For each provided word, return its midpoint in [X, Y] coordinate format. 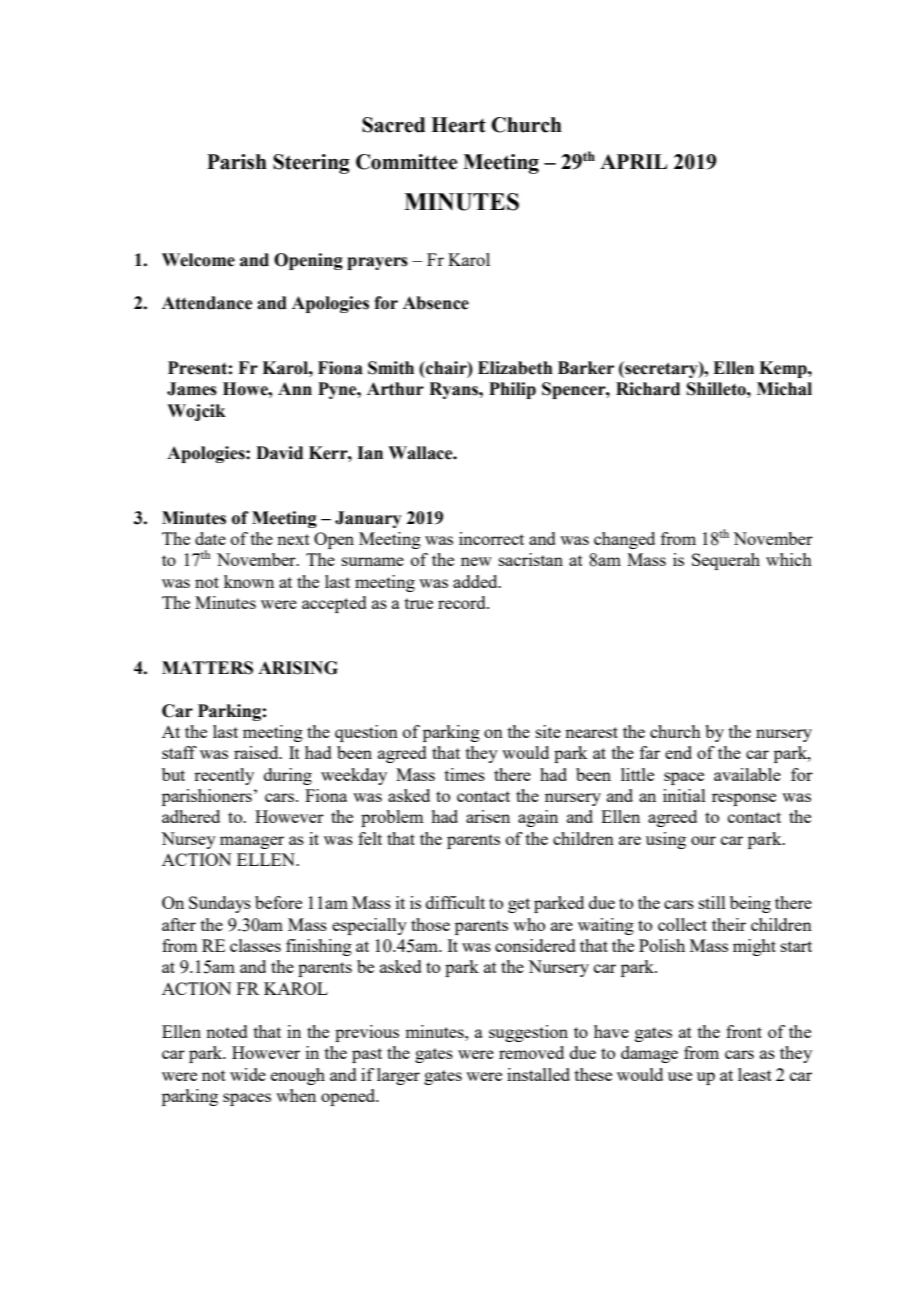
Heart [458, 125]
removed [531, 1052]
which [789, 559]
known [249, 581]
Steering [311, 164]
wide [248, 1074]
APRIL [633, 161]
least [755, 1074]
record [463, 602]
